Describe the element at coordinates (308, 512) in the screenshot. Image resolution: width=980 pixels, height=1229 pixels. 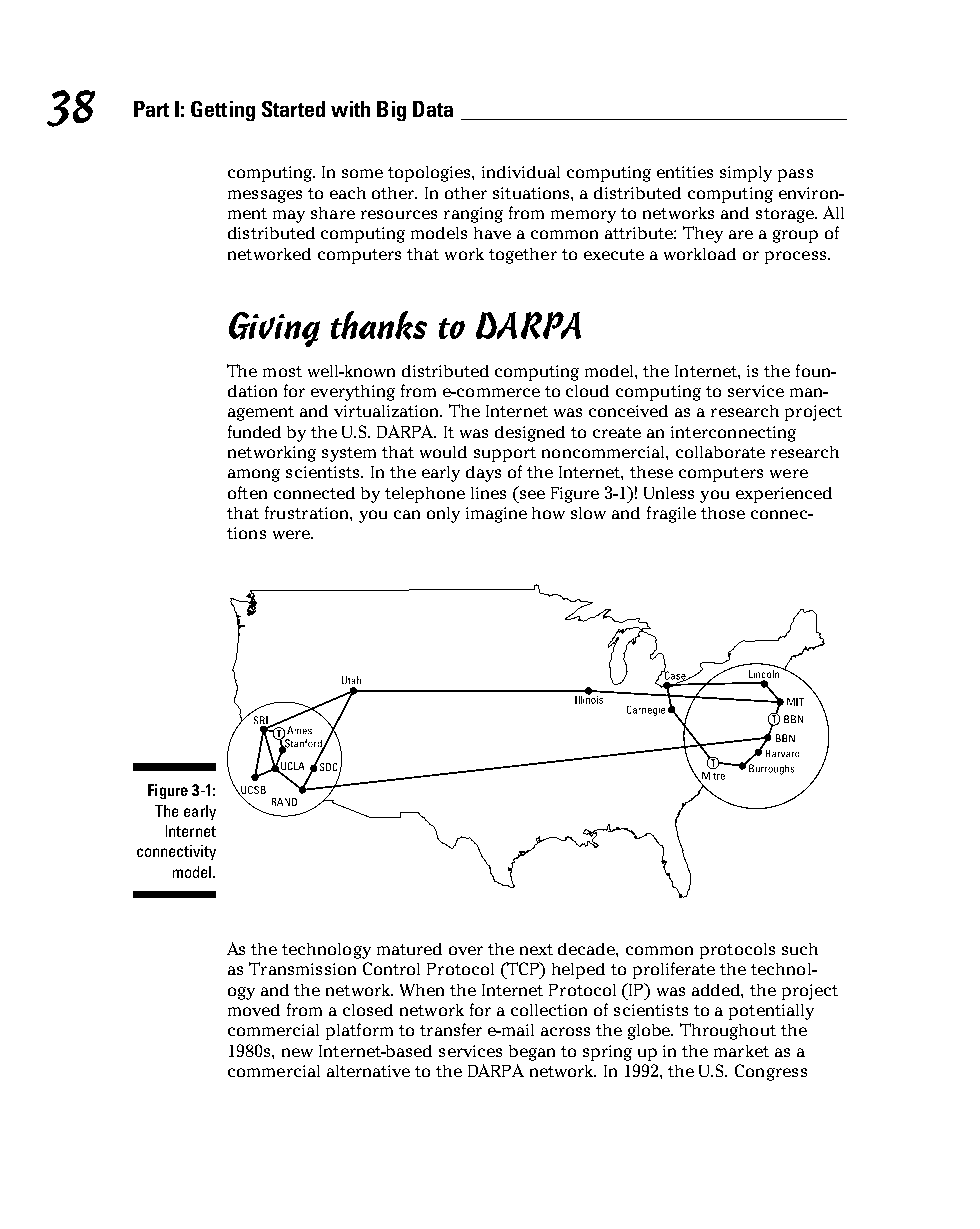
I see `frustration` at that location.
